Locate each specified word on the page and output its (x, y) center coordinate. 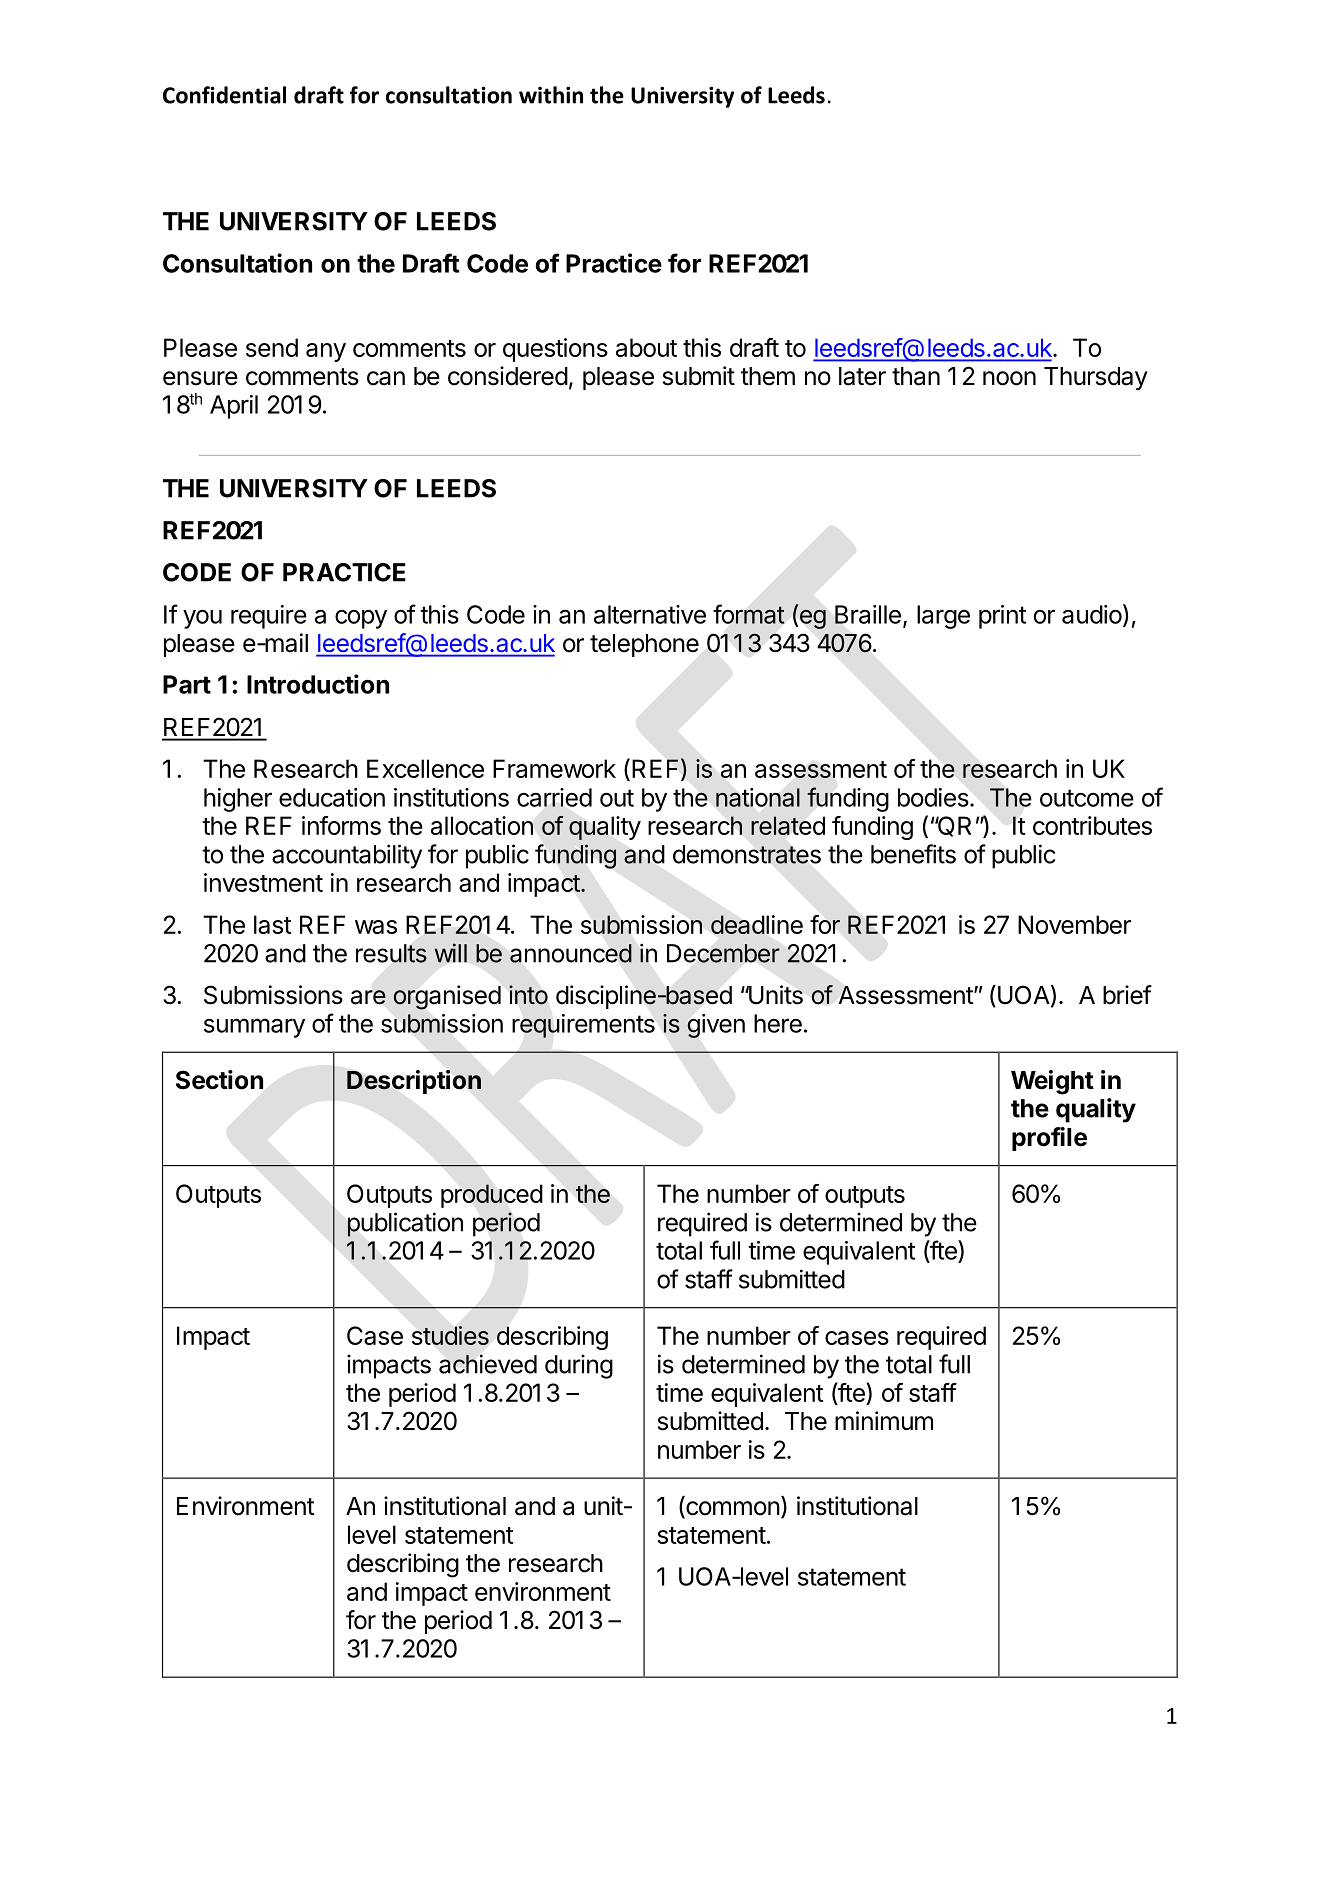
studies (450, 1335)
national (758, 797)
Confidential (224, 95)
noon (1009, 378)
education (332, 797)
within (551, 95)
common (732, 1509)
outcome (1087, 798)
